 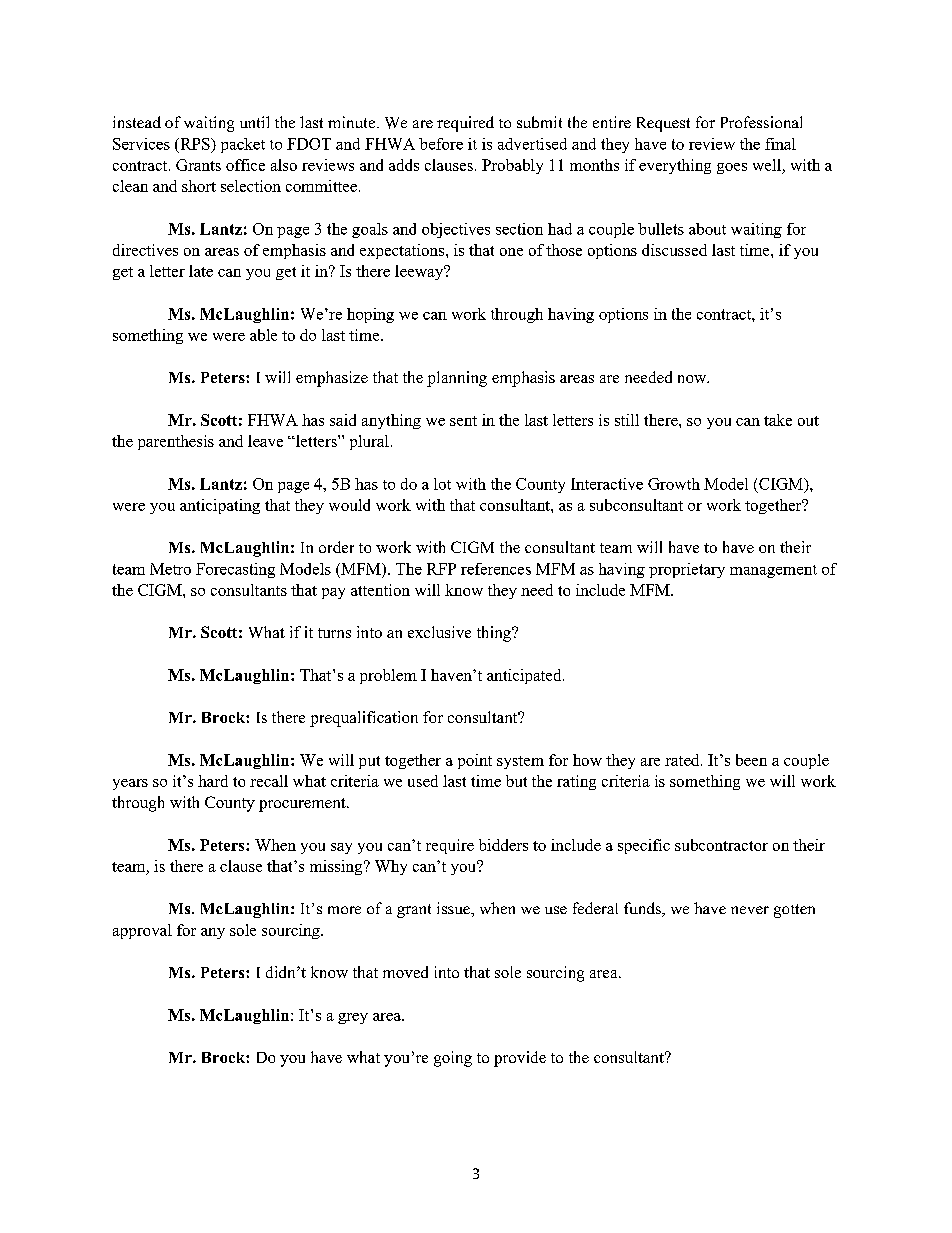 I want to click on goes, so click(x=732, y=168).
